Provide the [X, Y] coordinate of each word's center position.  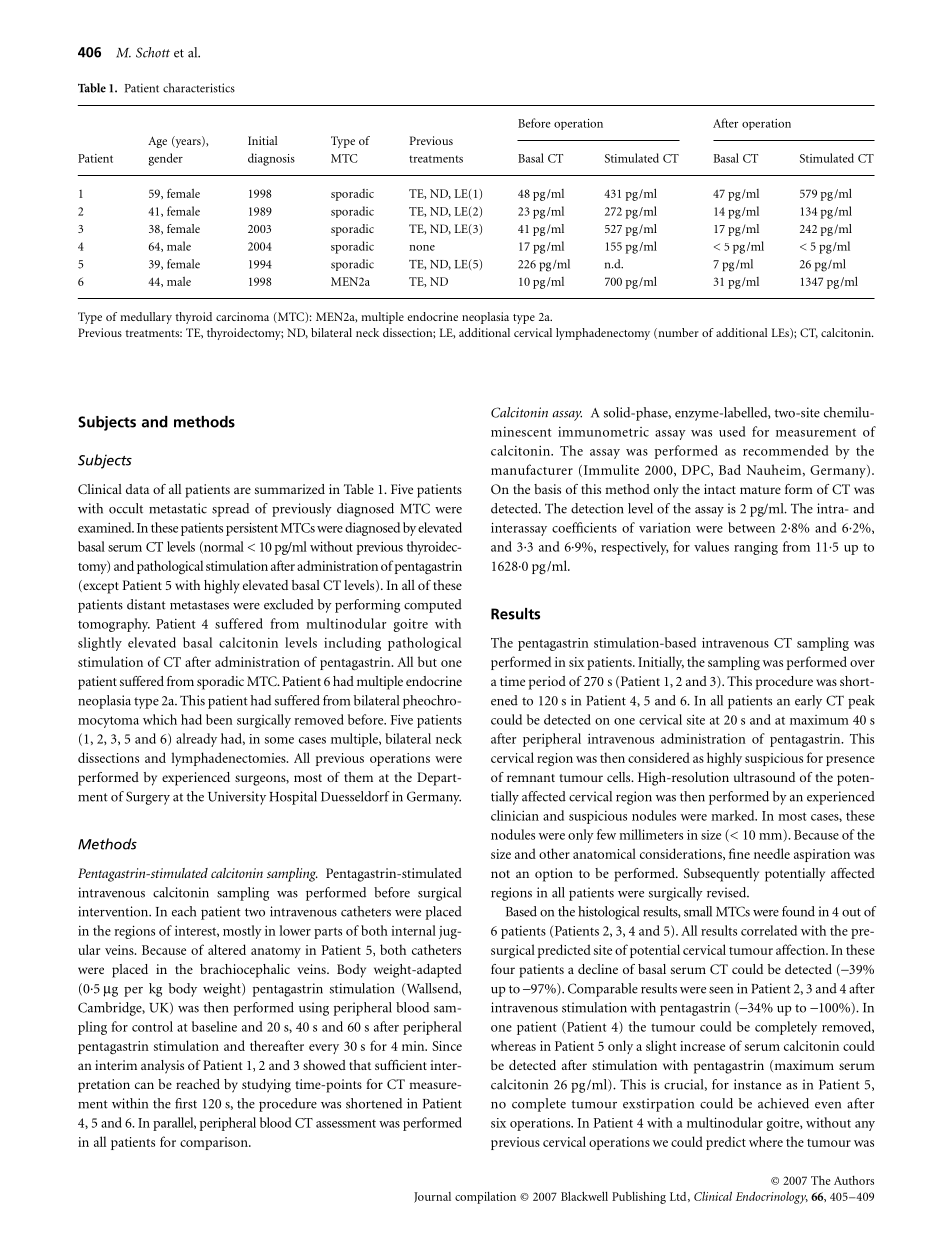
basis [547, 489]
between [751, 527]
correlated [769, 930]
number [677, 333]
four [503, 969]
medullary [146, 318]
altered [227, 949]
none [422, 248]
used [732, 431]
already [196, 740]
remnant [531, 778]
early [808, 702]
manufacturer [532, 469]
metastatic [178, 508]
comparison [215, 1143]
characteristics [199, 88]
